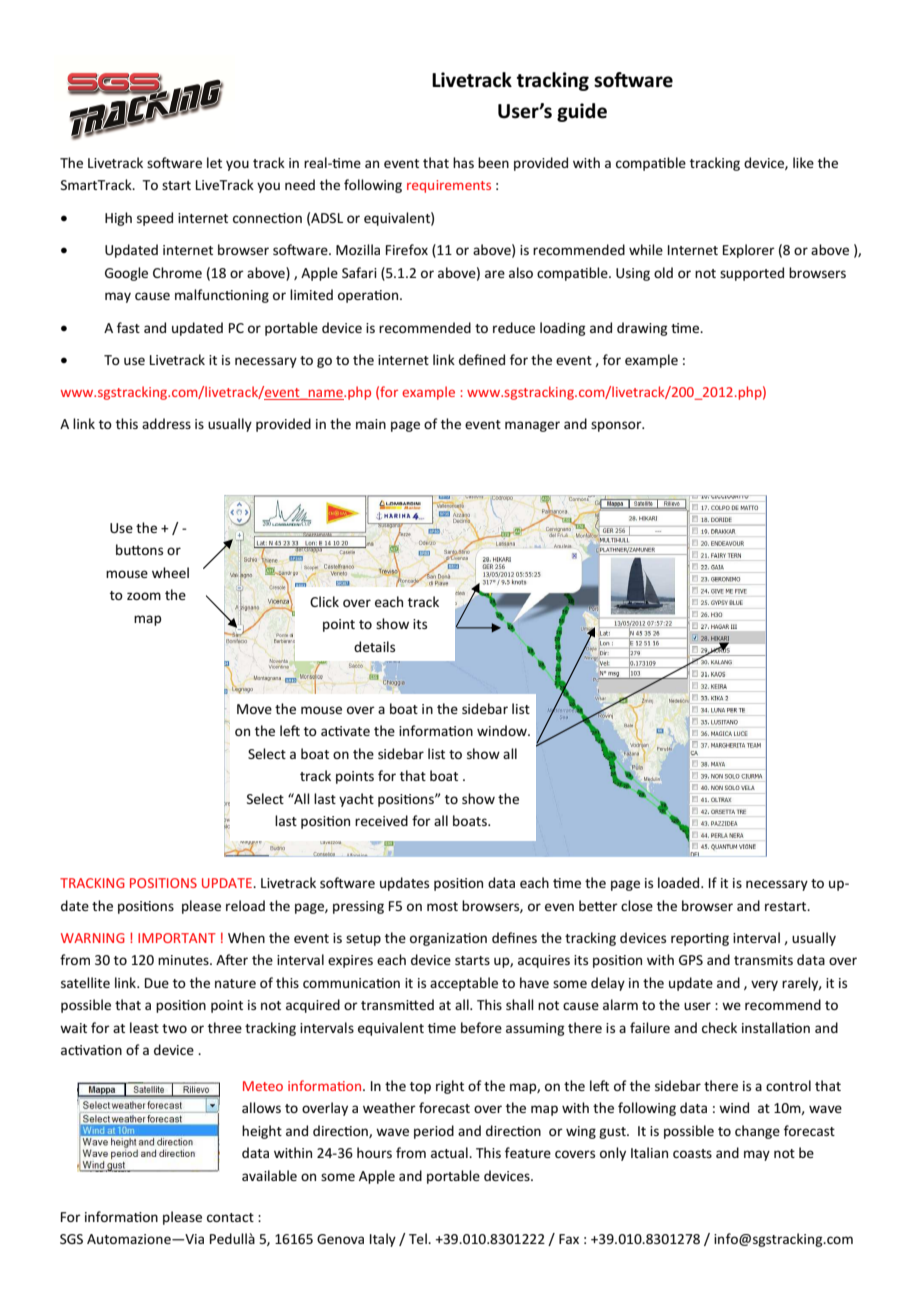 The height and width of the screenshot is (1308, 924). I want to click on main, so click(371, 424).
